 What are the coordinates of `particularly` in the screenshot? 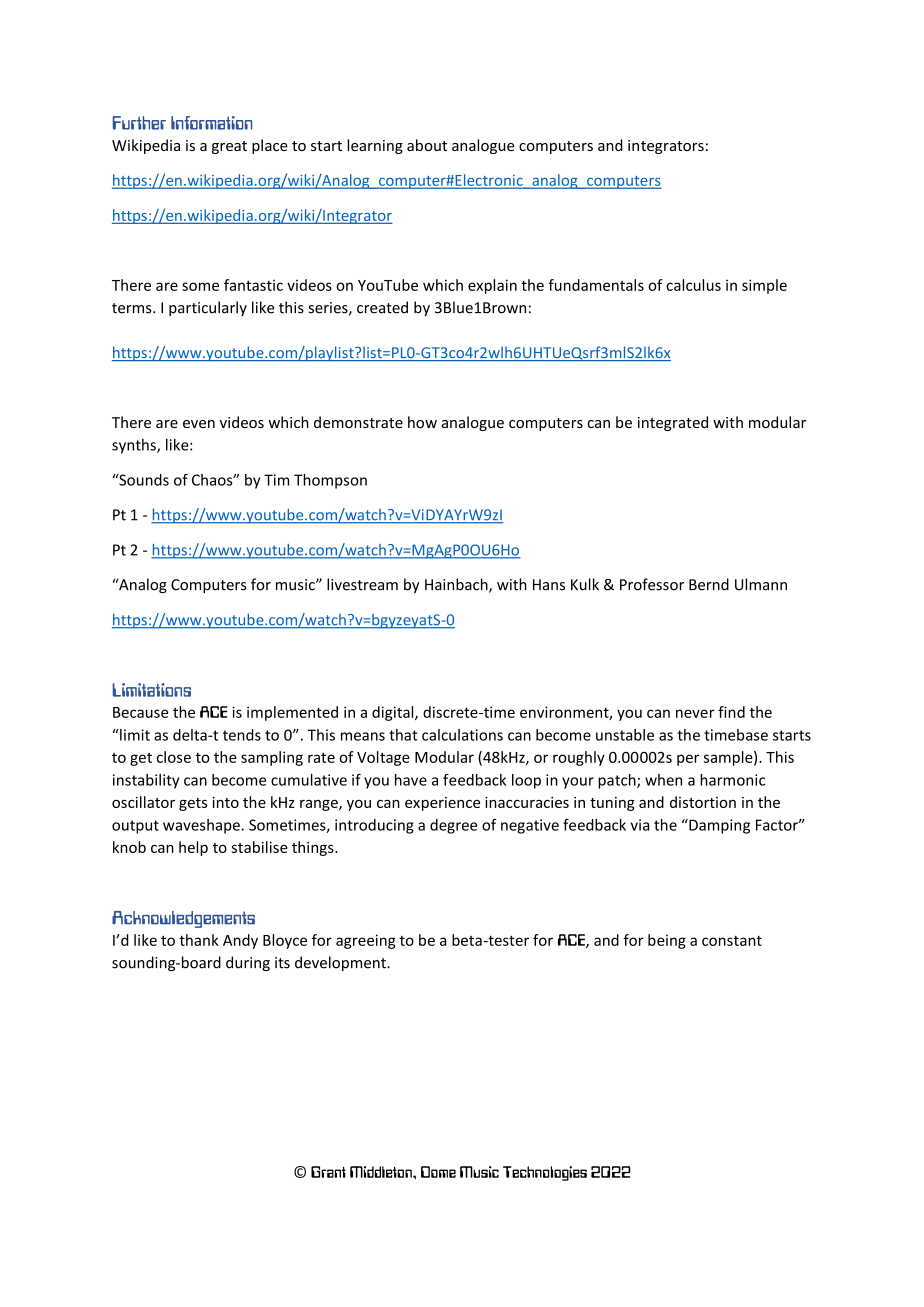 It's located at (208, 308).
